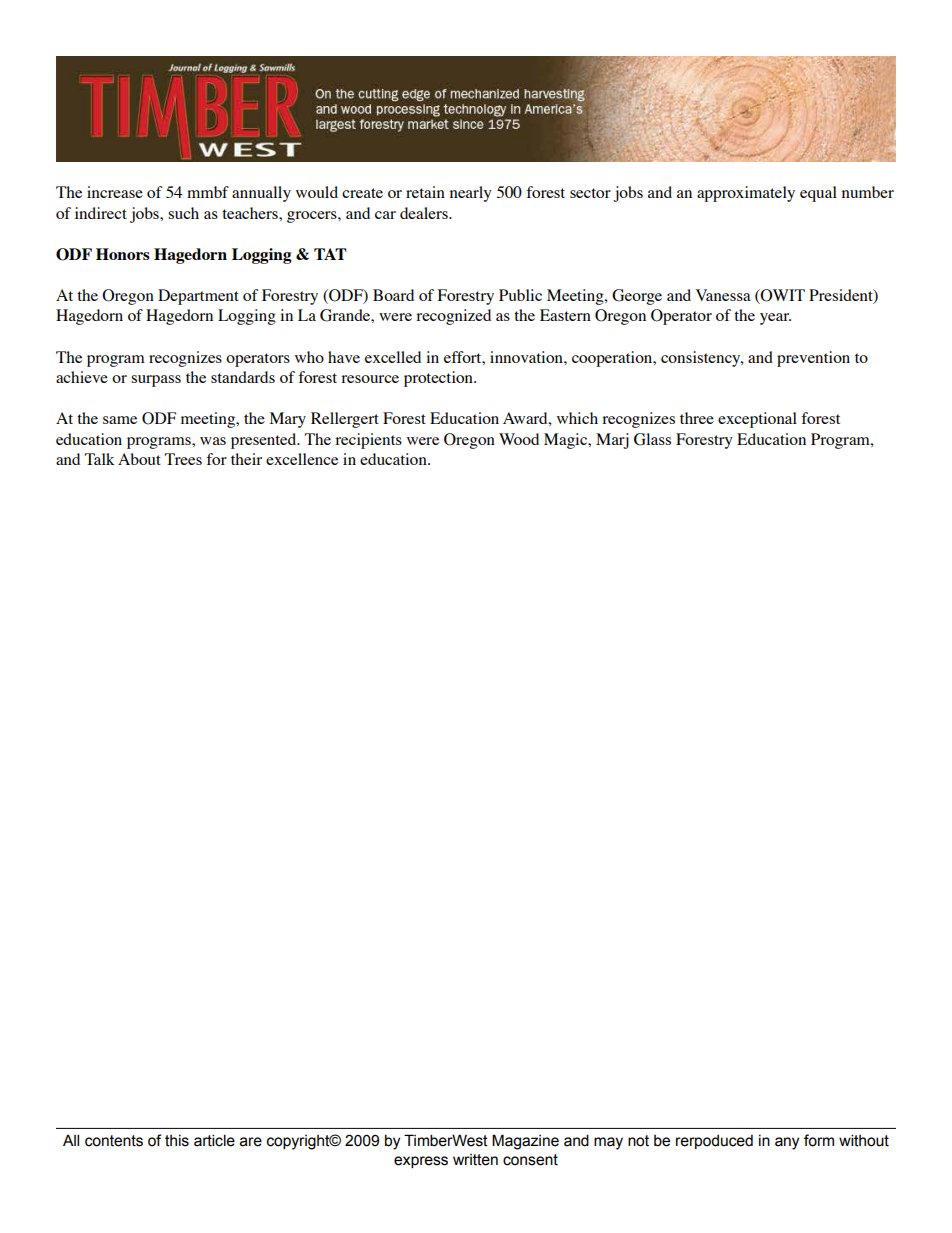  What do you see at coordinates (757, 420) in the page?
I see `exceptional` at bounding box center [757, 420].
